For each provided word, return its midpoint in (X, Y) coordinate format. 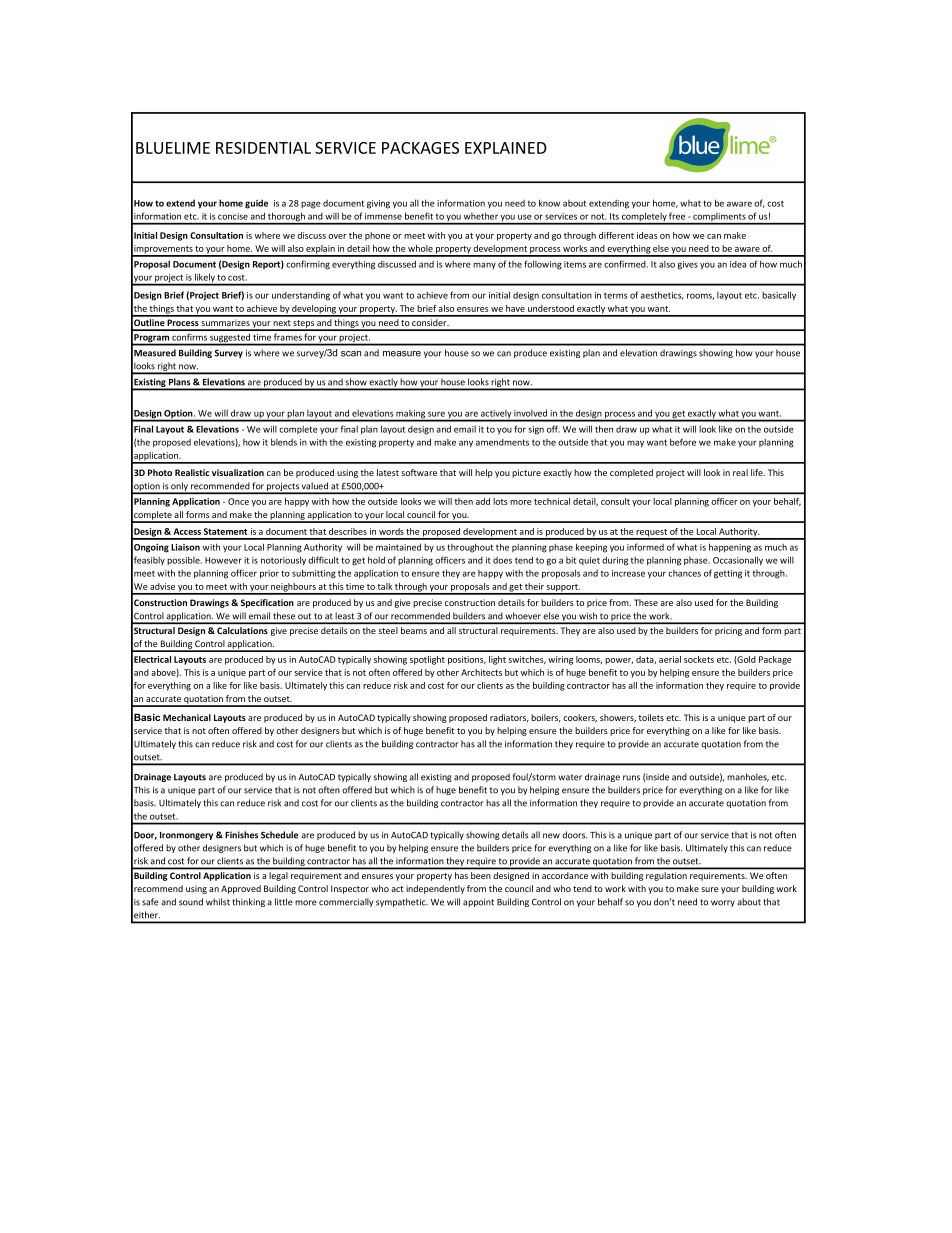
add (483, 501)
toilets (651, 717)
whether (481, 216)
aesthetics (661, 295)
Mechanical (187, 717)
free (677, 216)
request (652, 534)
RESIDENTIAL (263, 148)
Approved (241, 889)
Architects (481, 672)
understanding (301, 296)
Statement (225, 531)
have (515, 308)
